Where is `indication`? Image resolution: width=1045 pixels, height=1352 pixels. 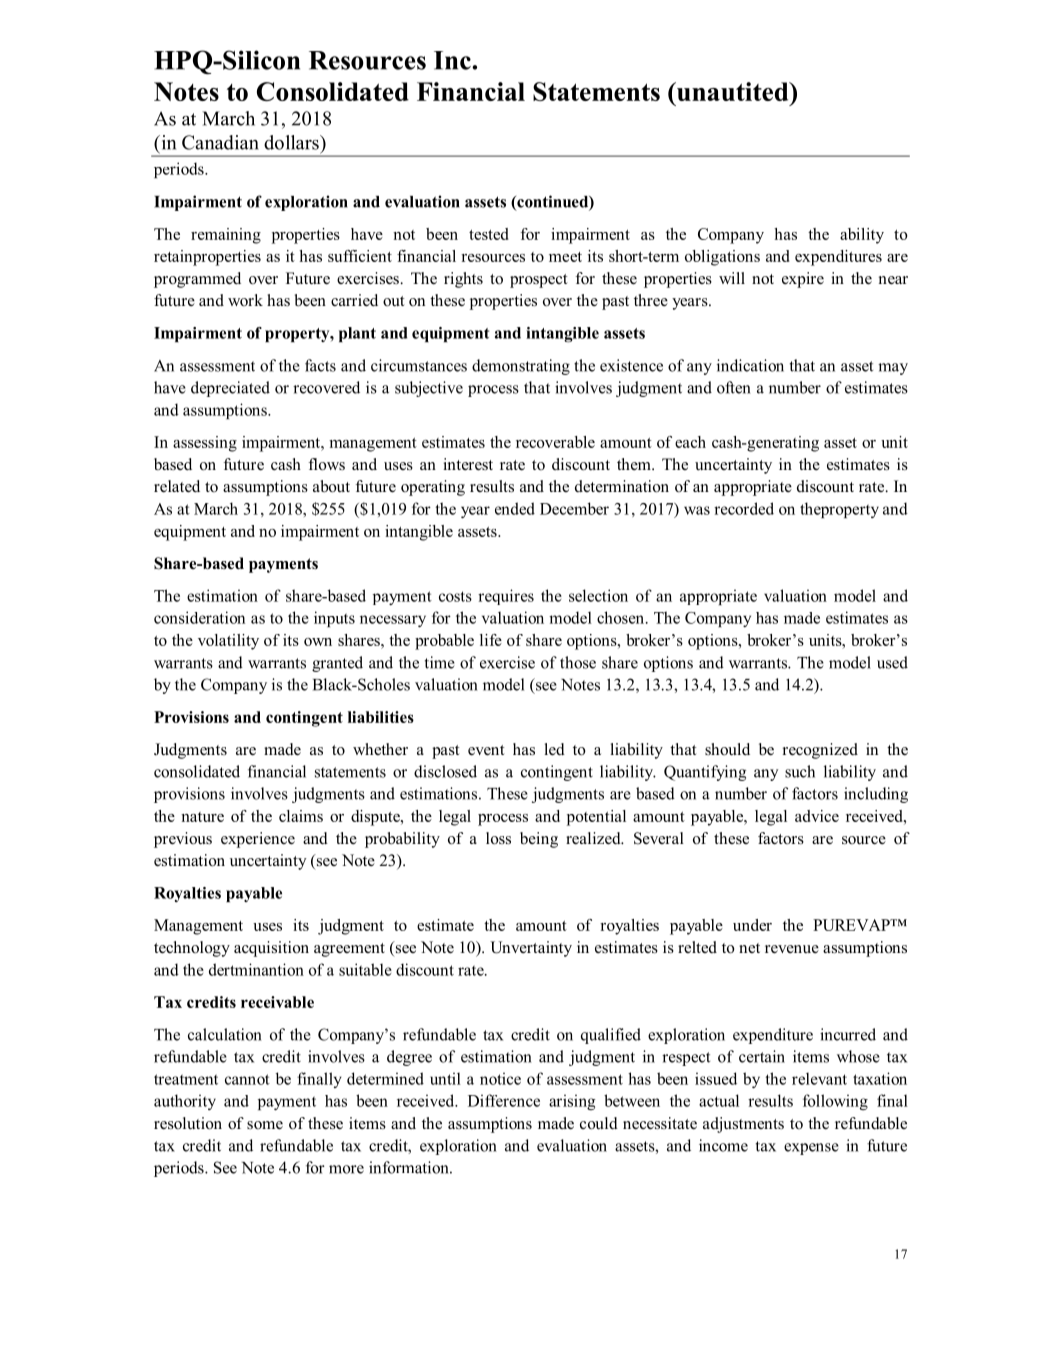 indication is located at coordinates (750, 365).
